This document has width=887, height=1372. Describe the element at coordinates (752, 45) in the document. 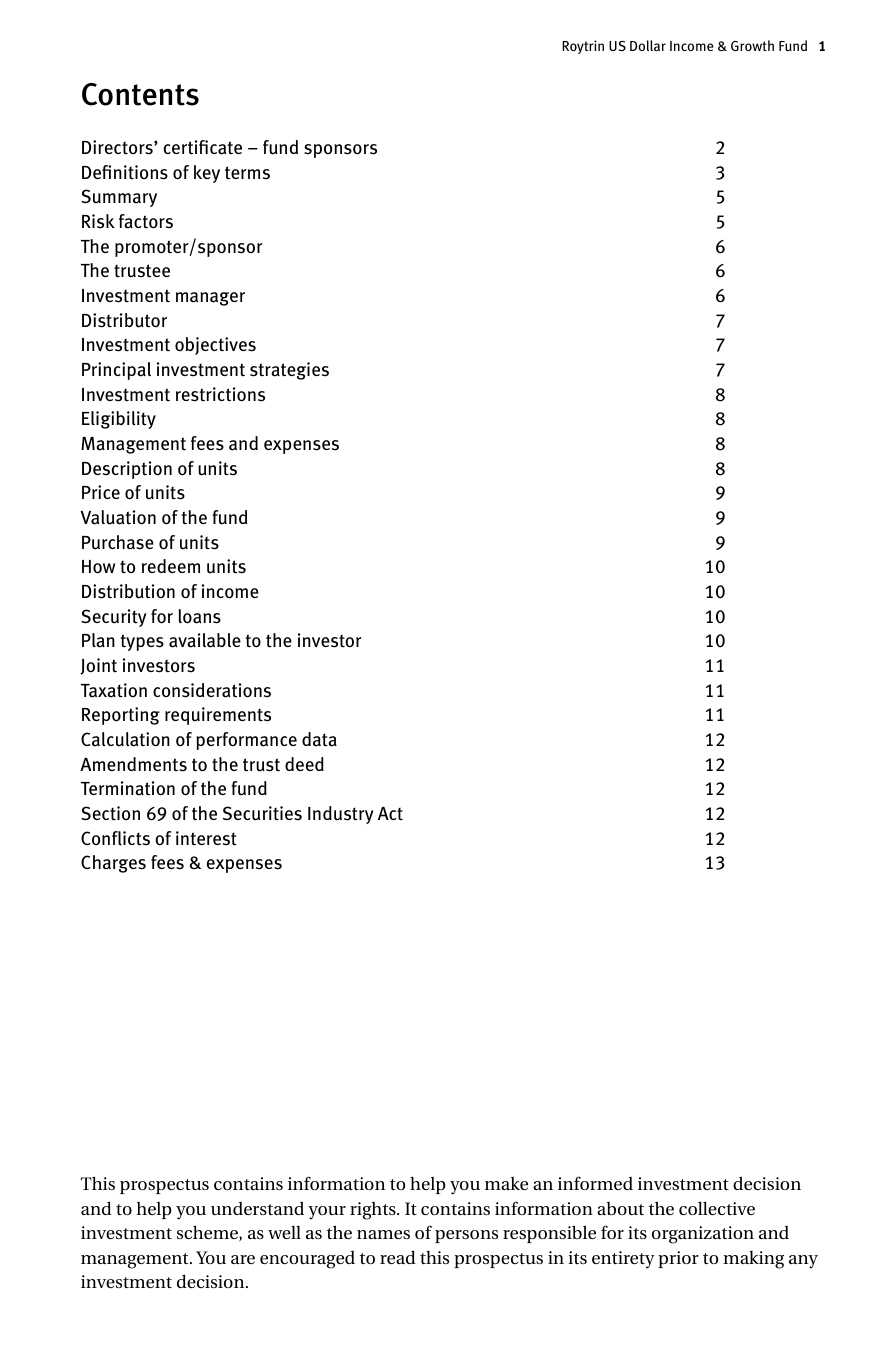

I see `Growth` at that location.
